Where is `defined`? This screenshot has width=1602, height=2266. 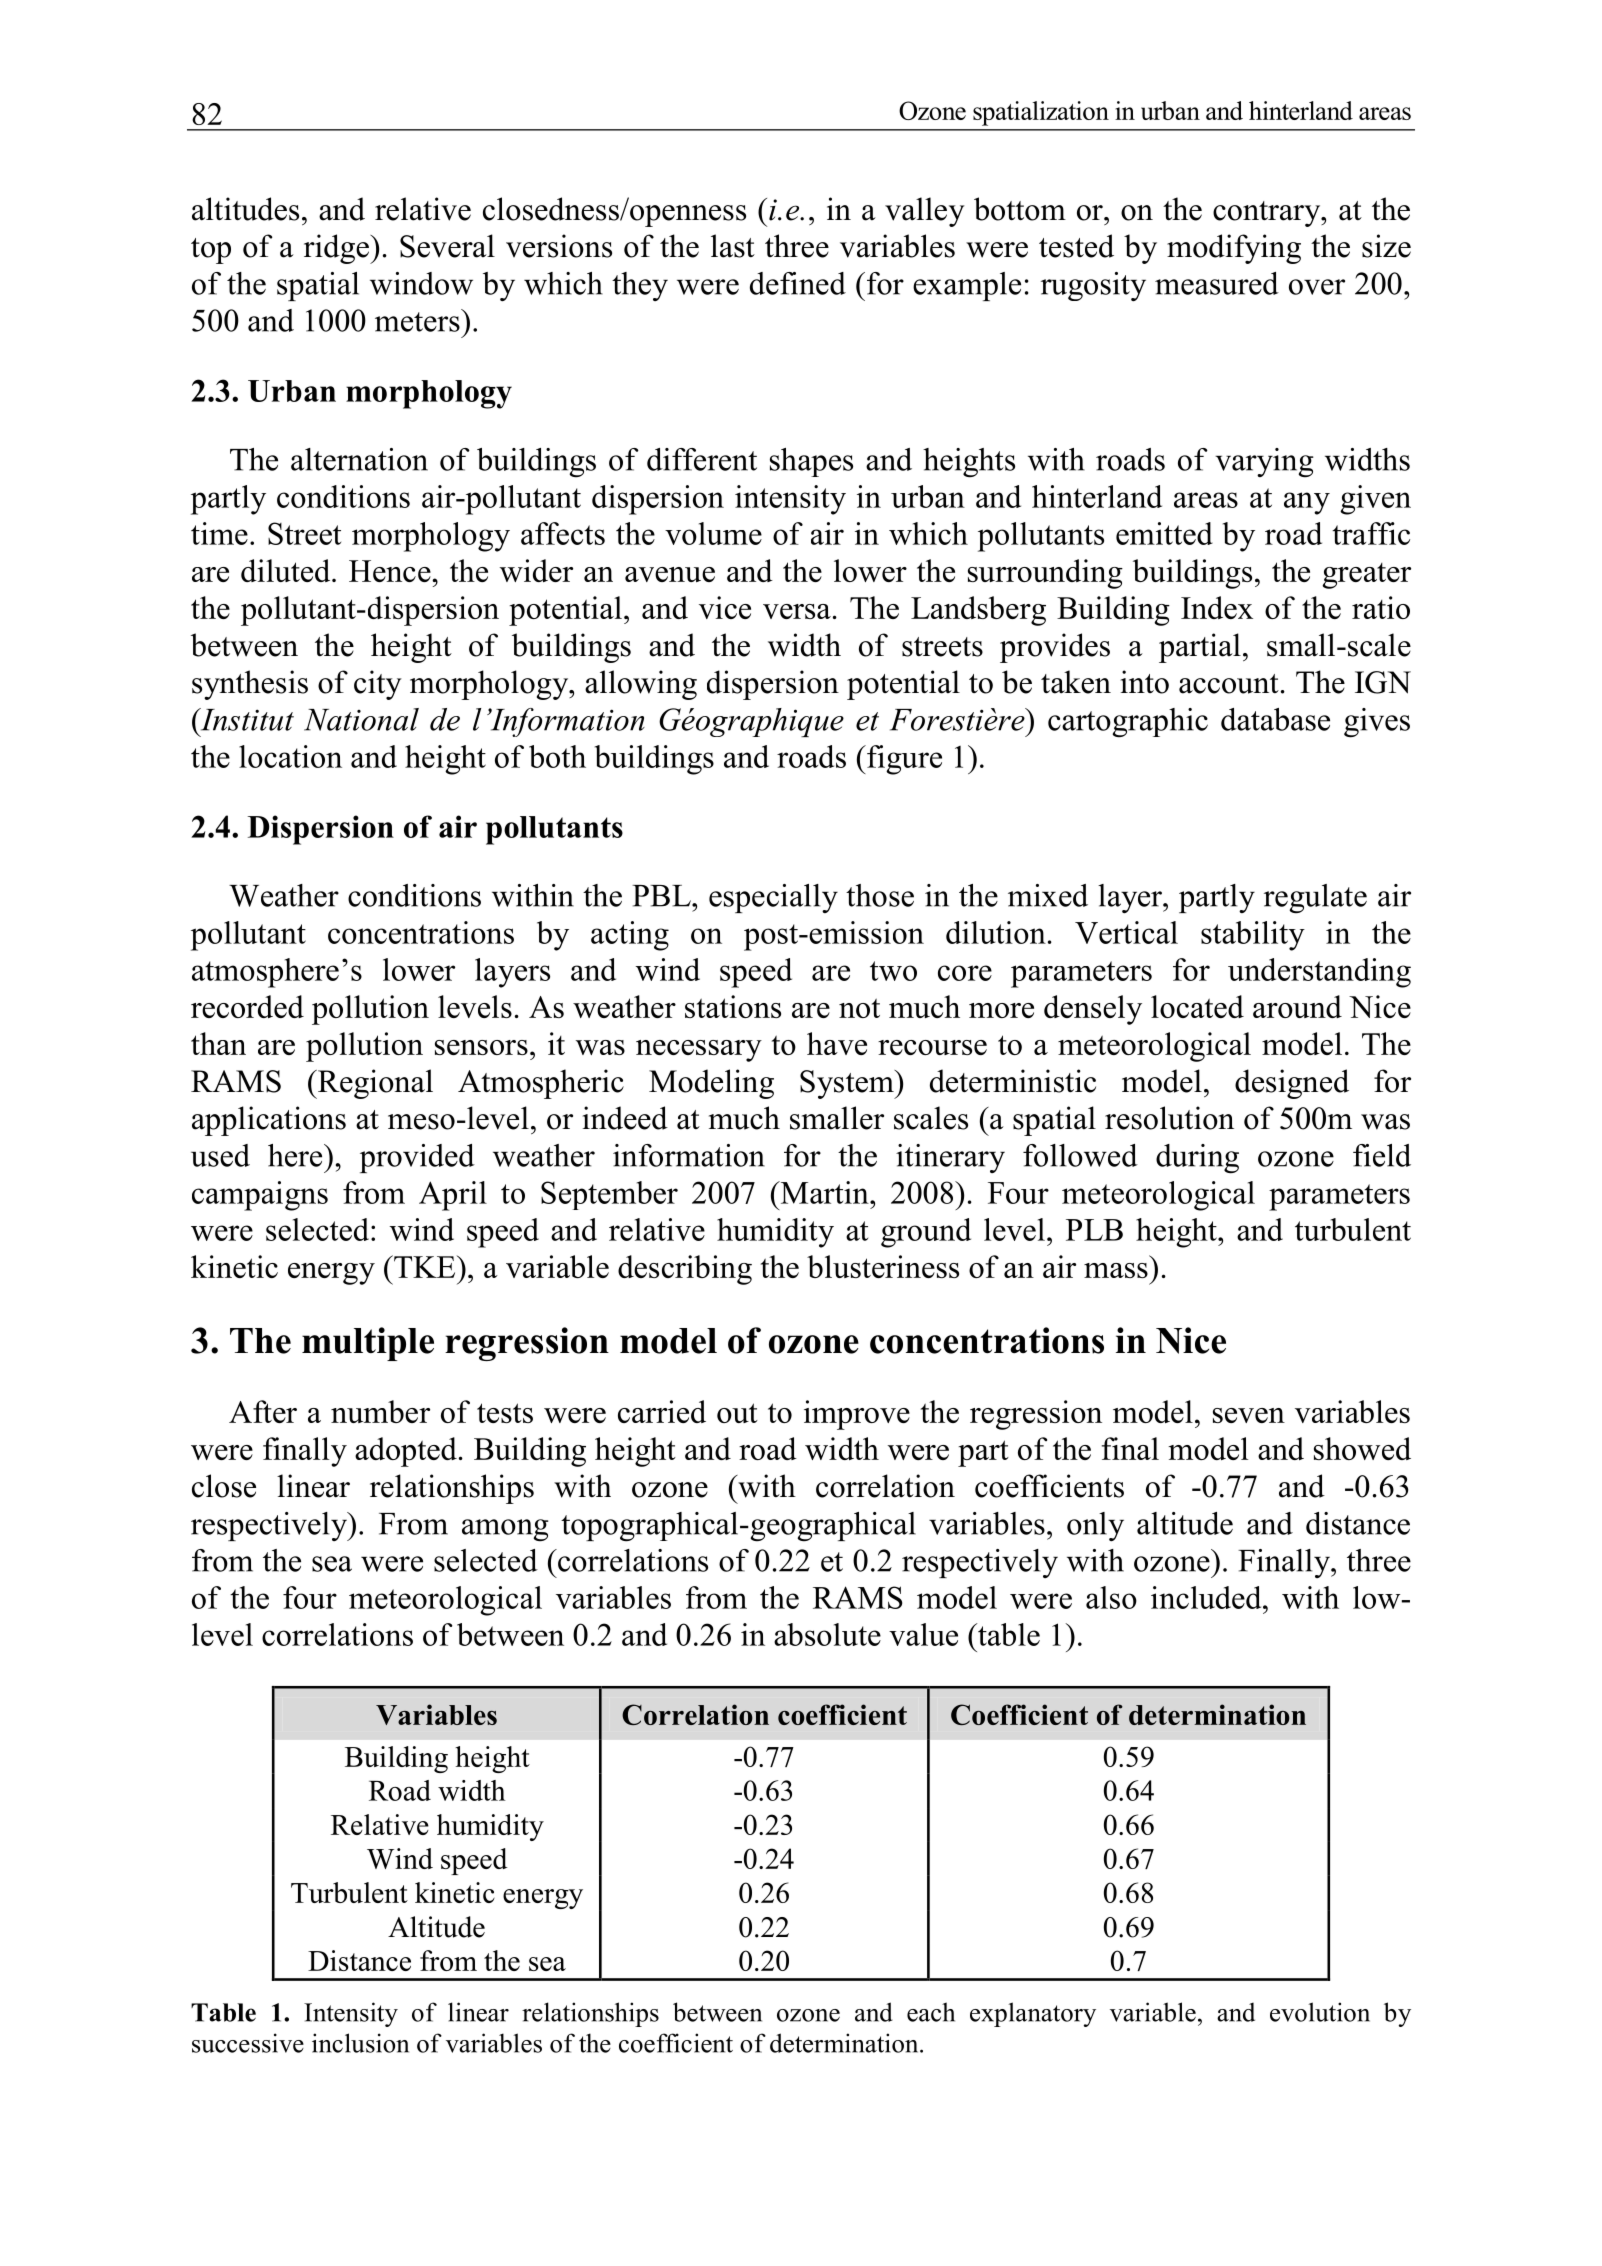
defined is located at coordinates (798, 283).
